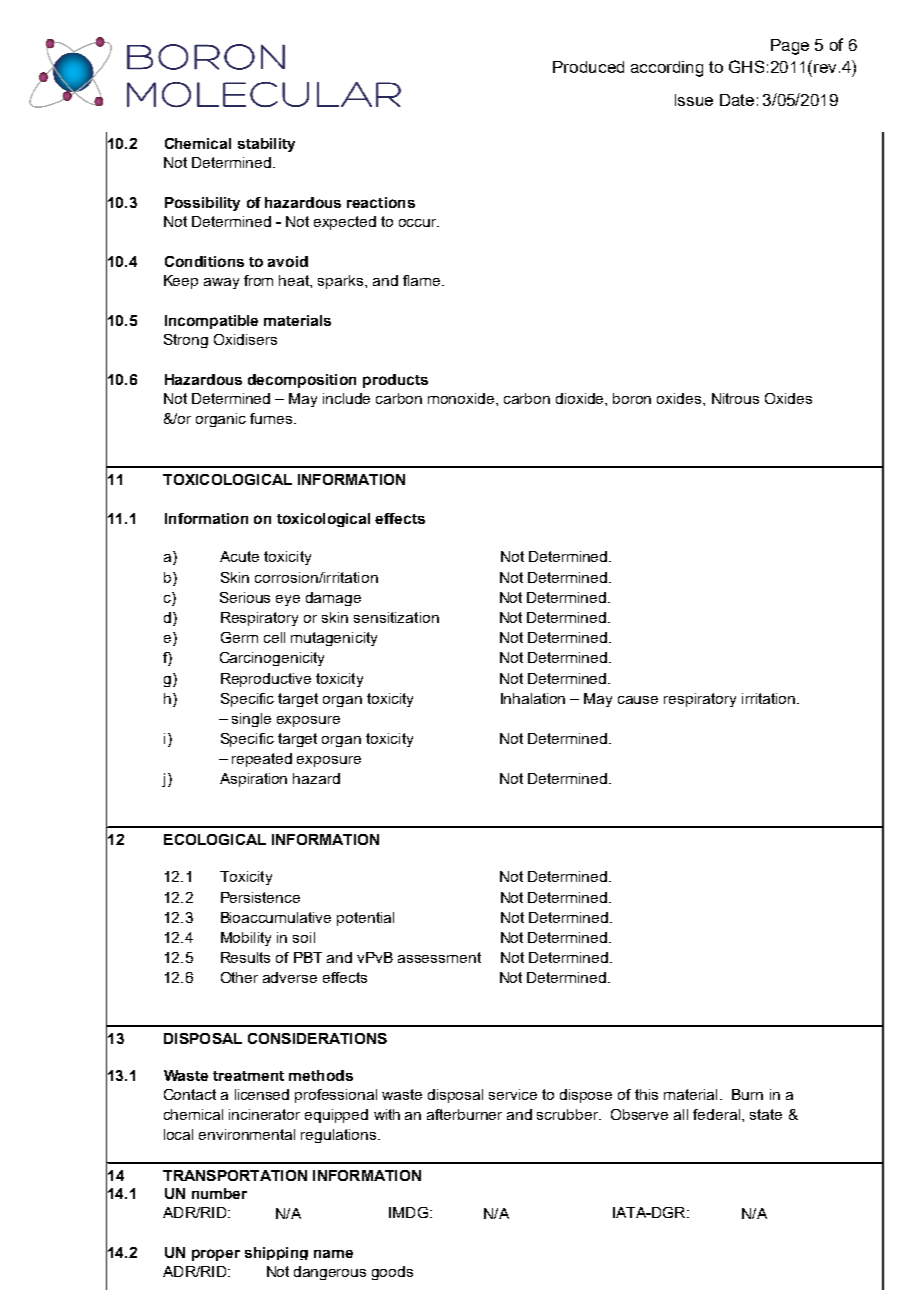 This document has width=924, height=1308. What do you see at coordinates (533, 698) in the document?
I see `Inhalation` at bounding box center [533, 698].
